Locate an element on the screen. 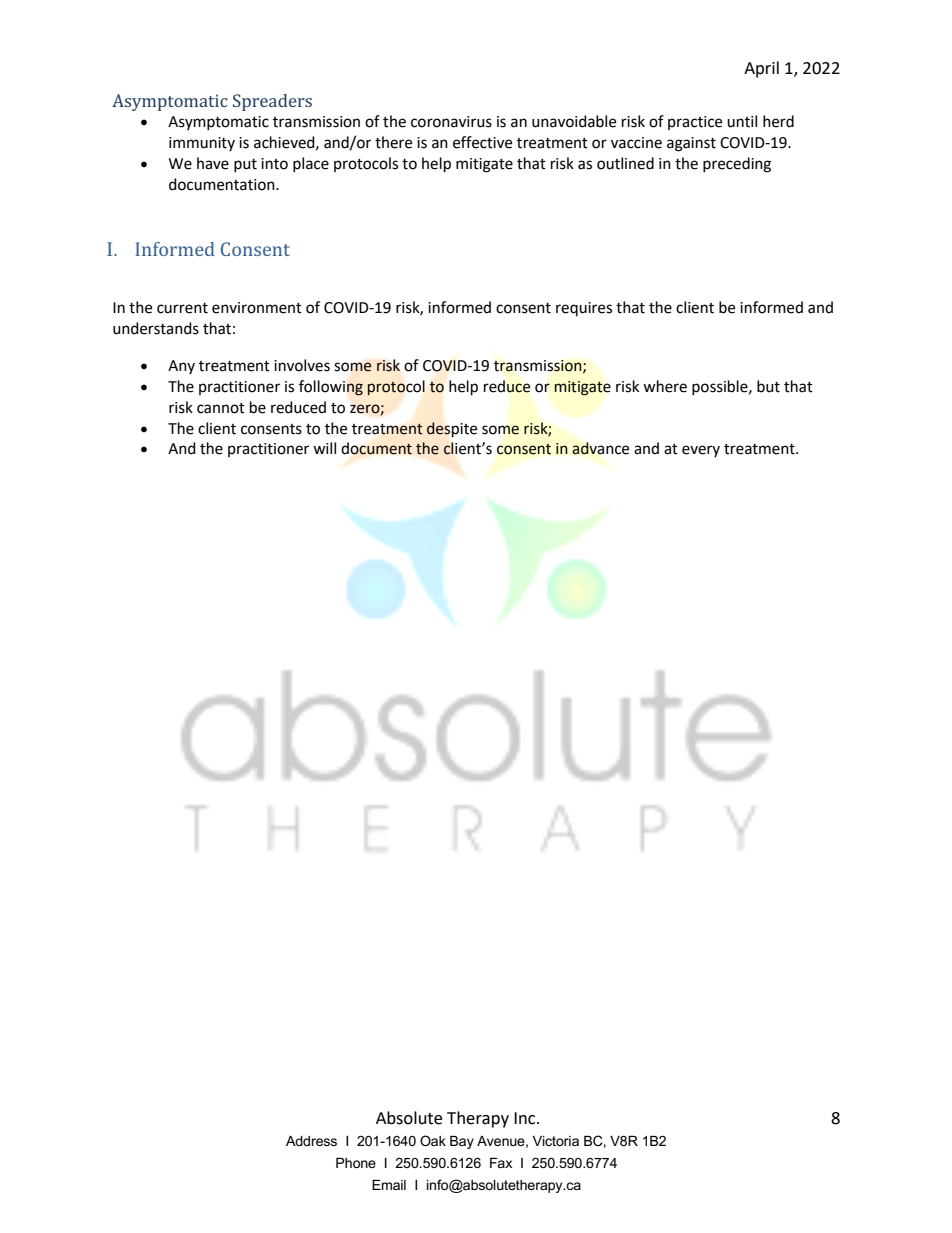  where is located at coordinates (665, 386).
